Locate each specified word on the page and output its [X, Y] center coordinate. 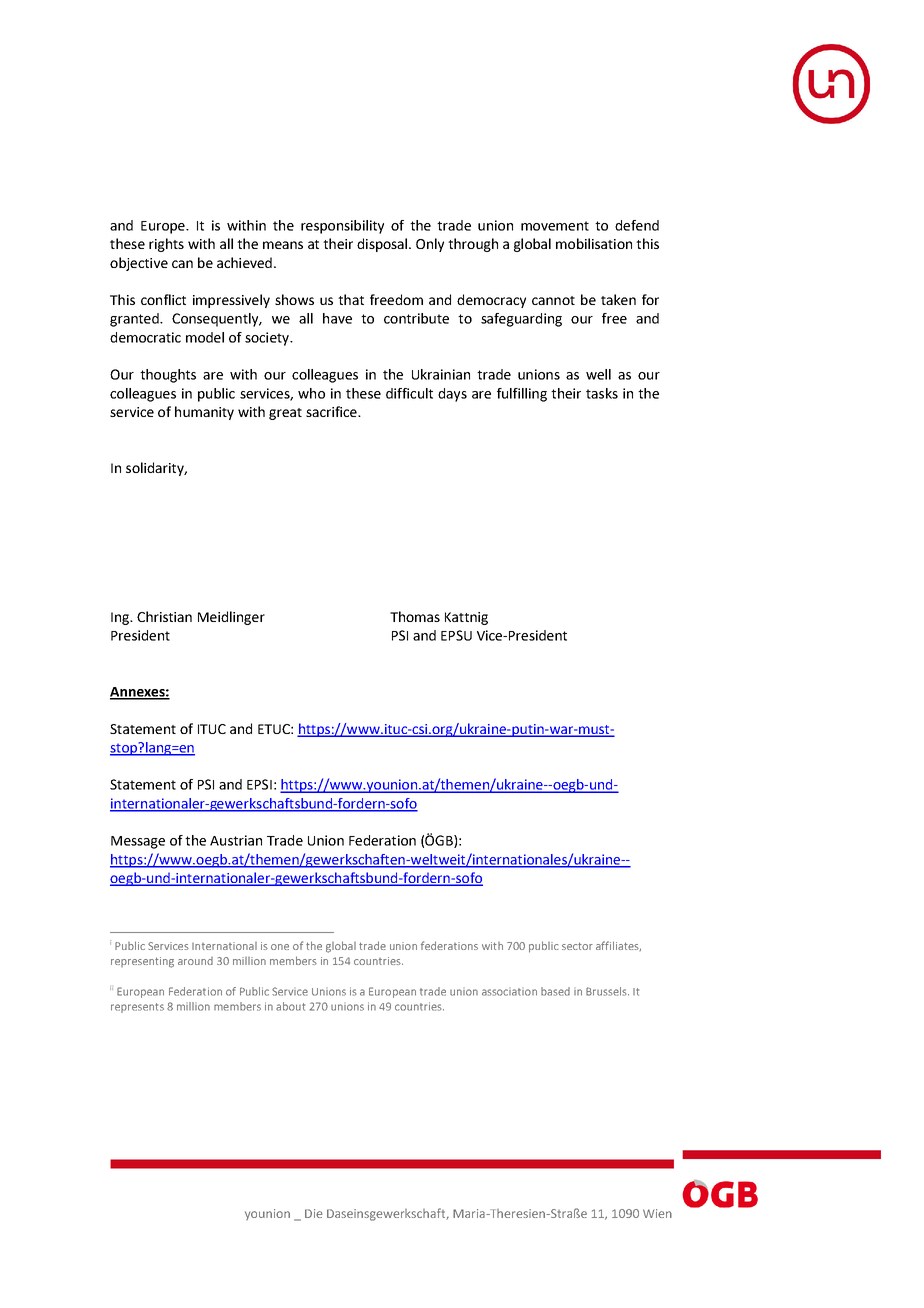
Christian [164, 616]
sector [577, 946]
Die [313, 1213]
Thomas [415, 616]
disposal [383, 245]
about [290, 1006]
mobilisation [594, 243]
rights [166, 245]
